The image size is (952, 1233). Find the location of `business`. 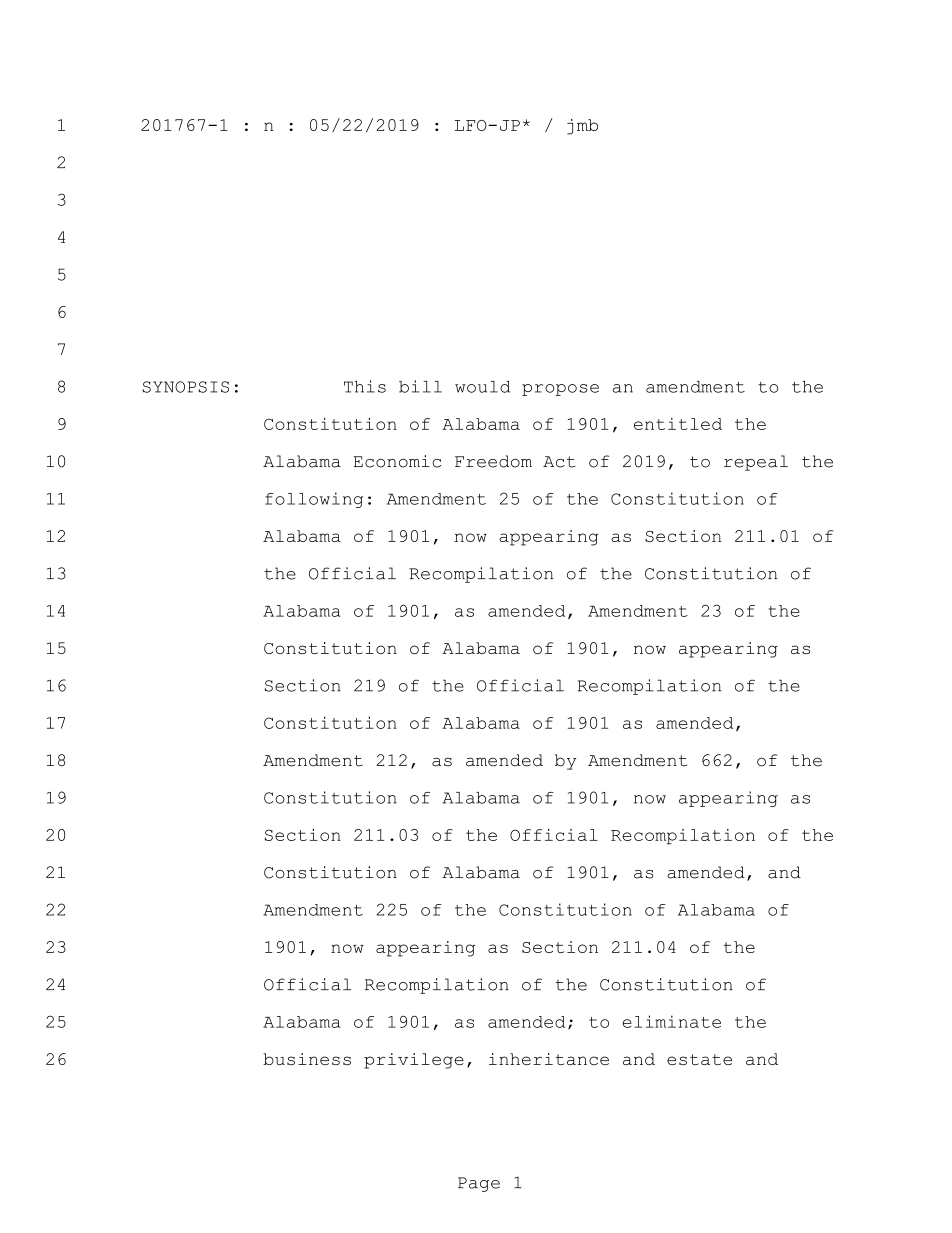

business is located at coordinates (307, 1059).
